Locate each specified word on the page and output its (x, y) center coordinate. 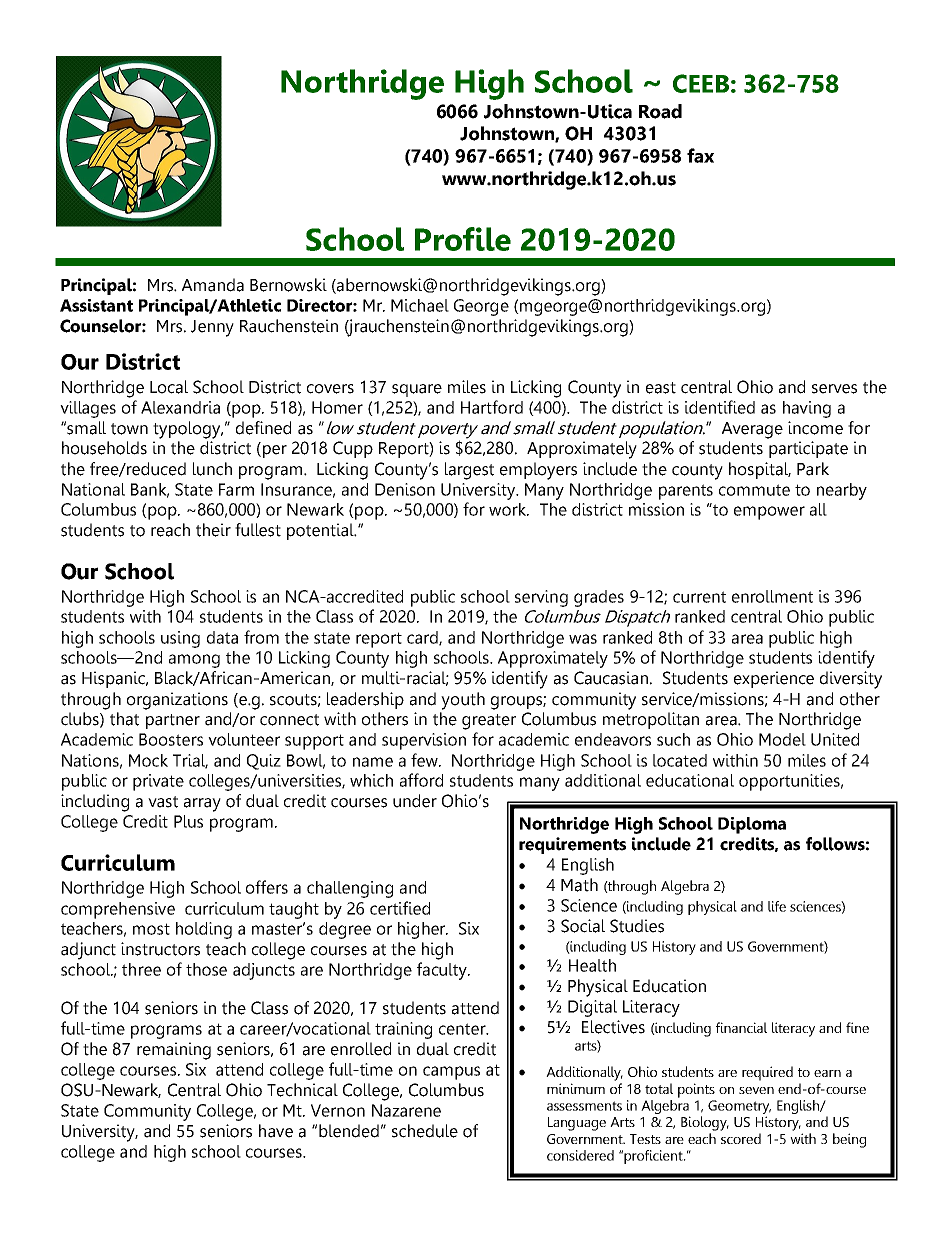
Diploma (752, 825)
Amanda (213, 285)
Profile (463, 239)
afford (421, 780)
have (276, 1131)
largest (469, 471)
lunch (212, 469)
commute (754, 490)
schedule (425, 1131)
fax (700, 155)
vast (163, 802)
